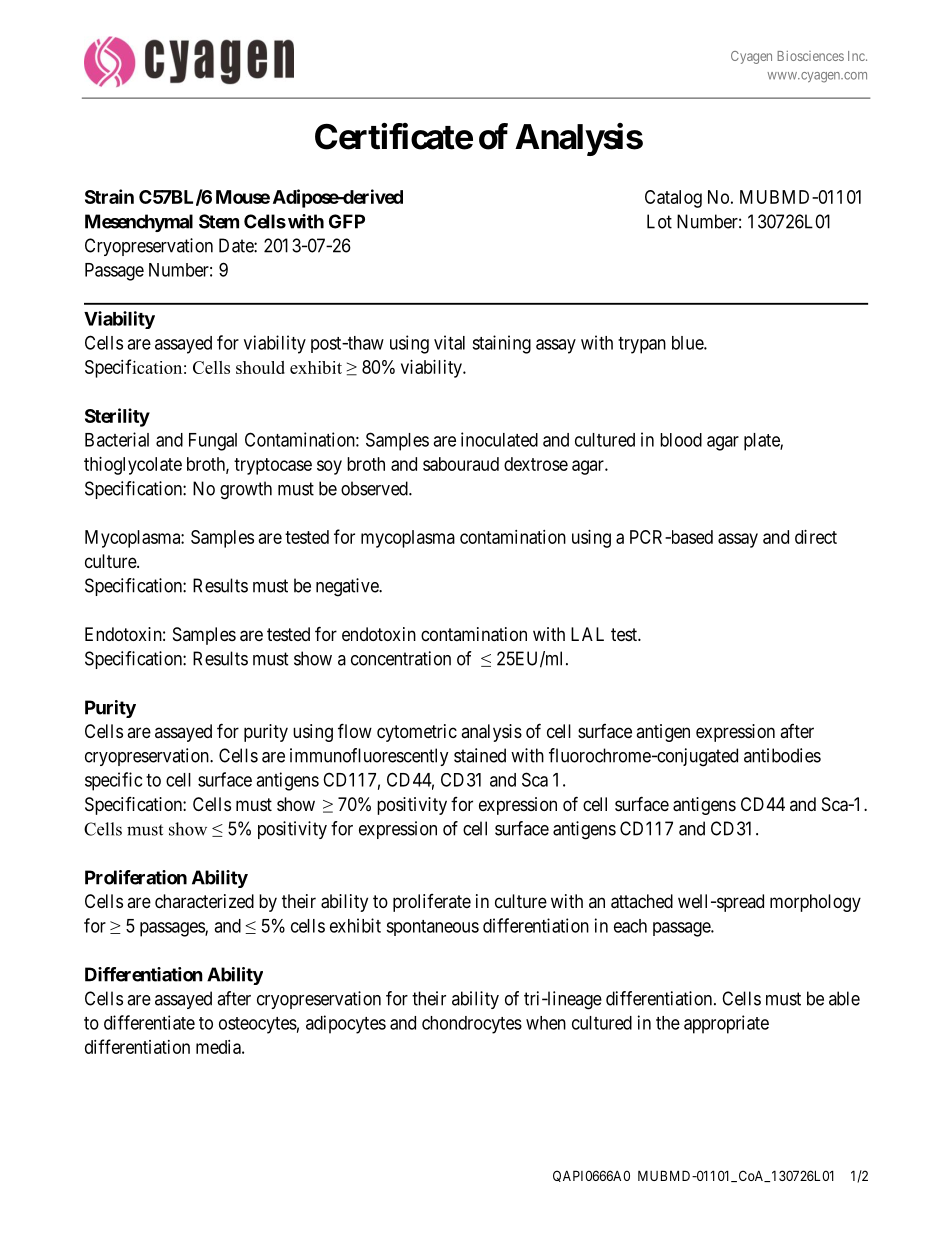  I want to click on stained, so click(480, 755).
